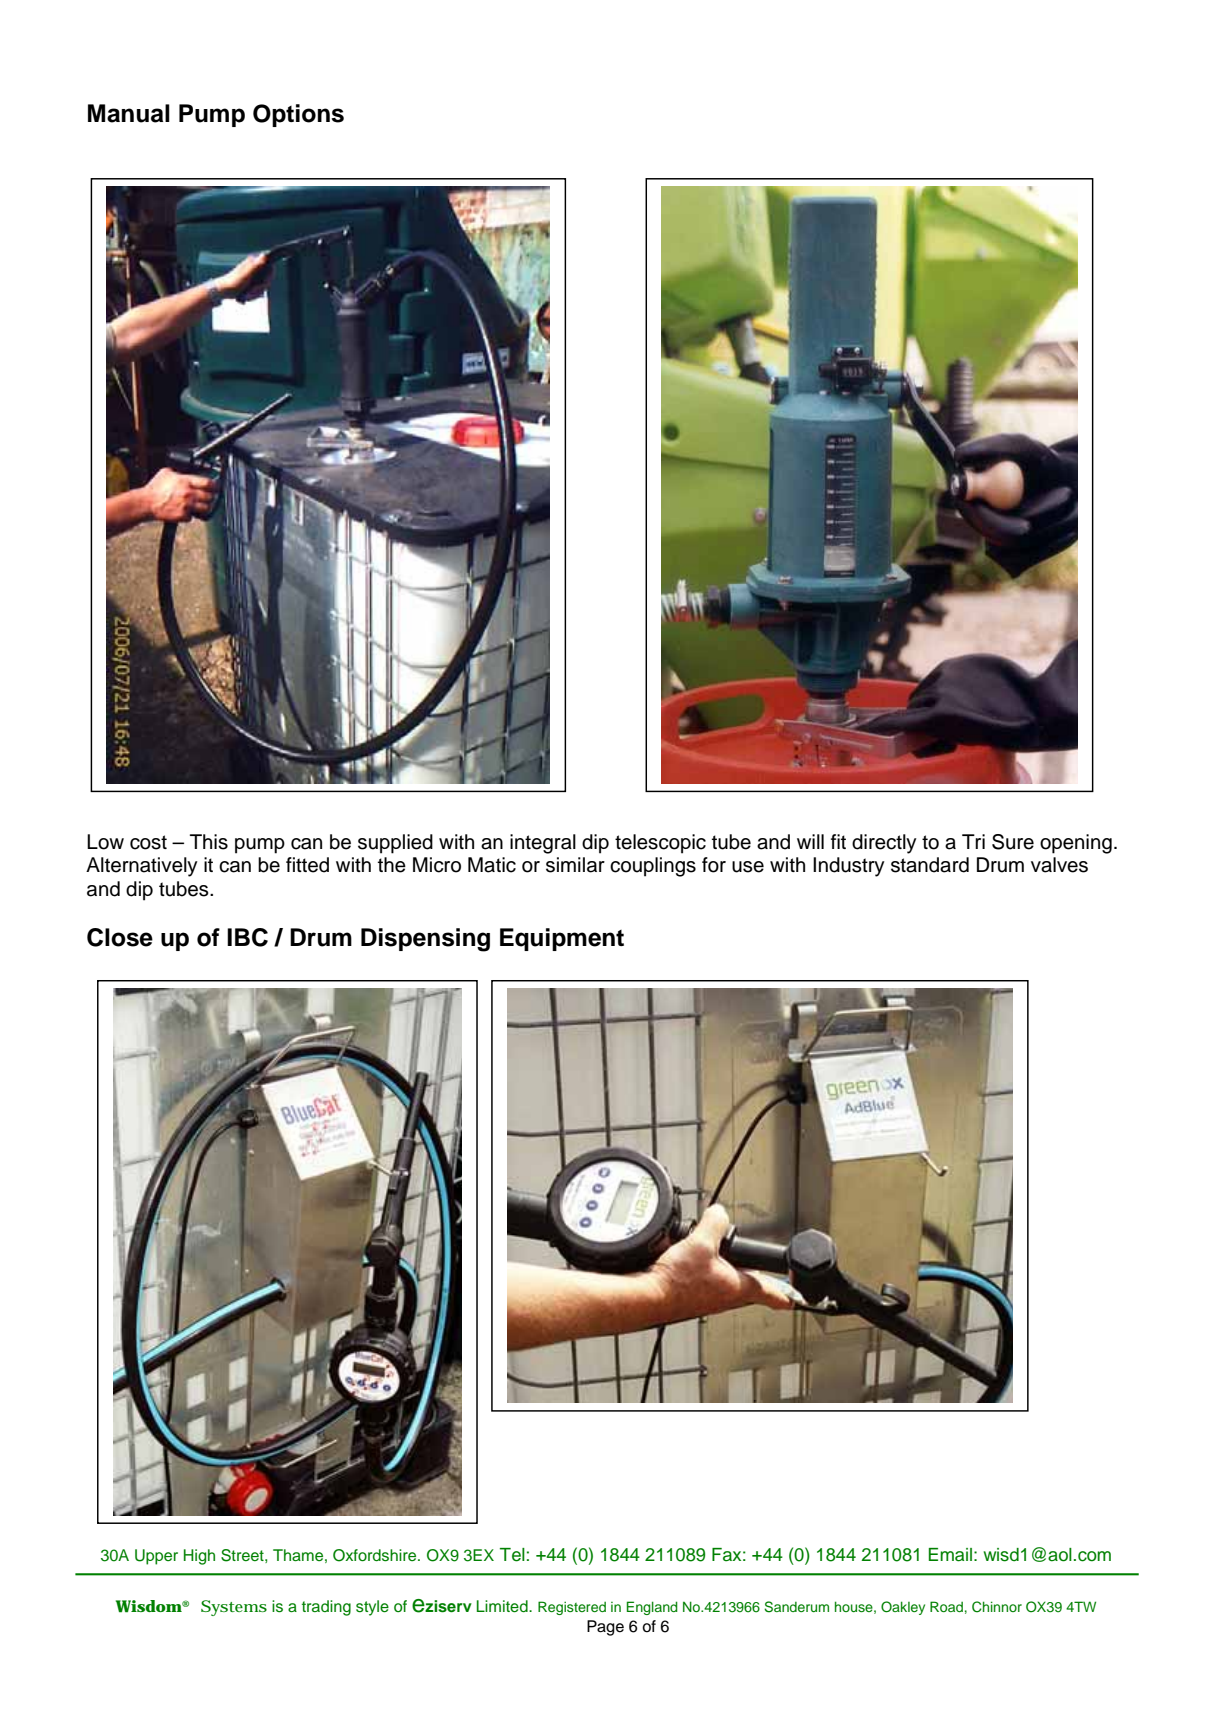 The height and width of the page is (1715, 1212). What do you see at coordinates (247, 937) in the page?
I see `IBC` at bounding box center [247, 937].
